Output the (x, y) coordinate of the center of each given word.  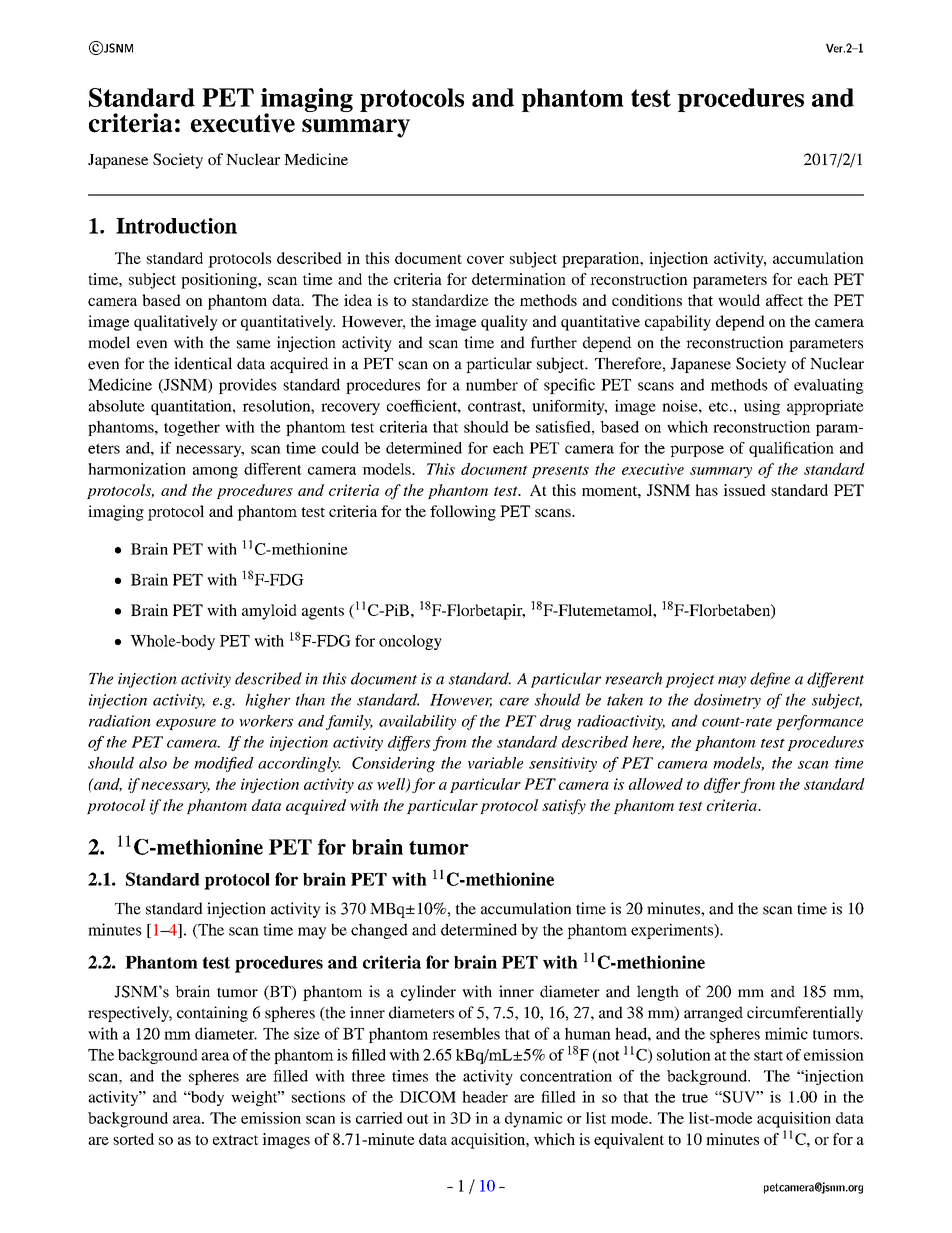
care (514, 702)
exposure (186, 724)
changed (379, 931)
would (739, 300)
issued (744, 490)
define (770, 680)
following (463, 513)
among (215, 473)
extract (236, 1140)
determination (519, 279)
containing (212, 1014)
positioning (220, 281)
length (658, 993)
